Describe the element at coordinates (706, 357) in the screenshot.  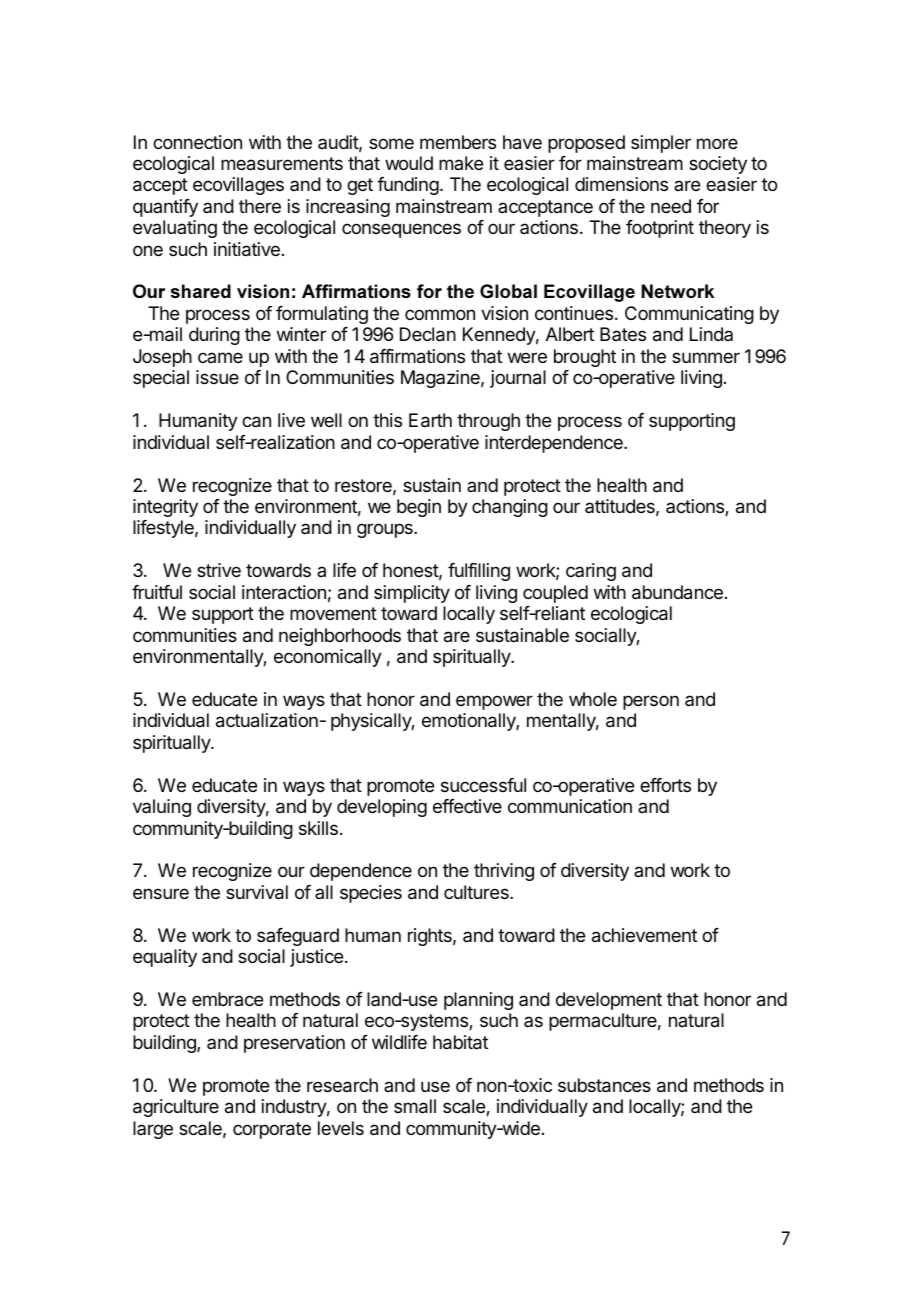
I see `summer` at that location.
